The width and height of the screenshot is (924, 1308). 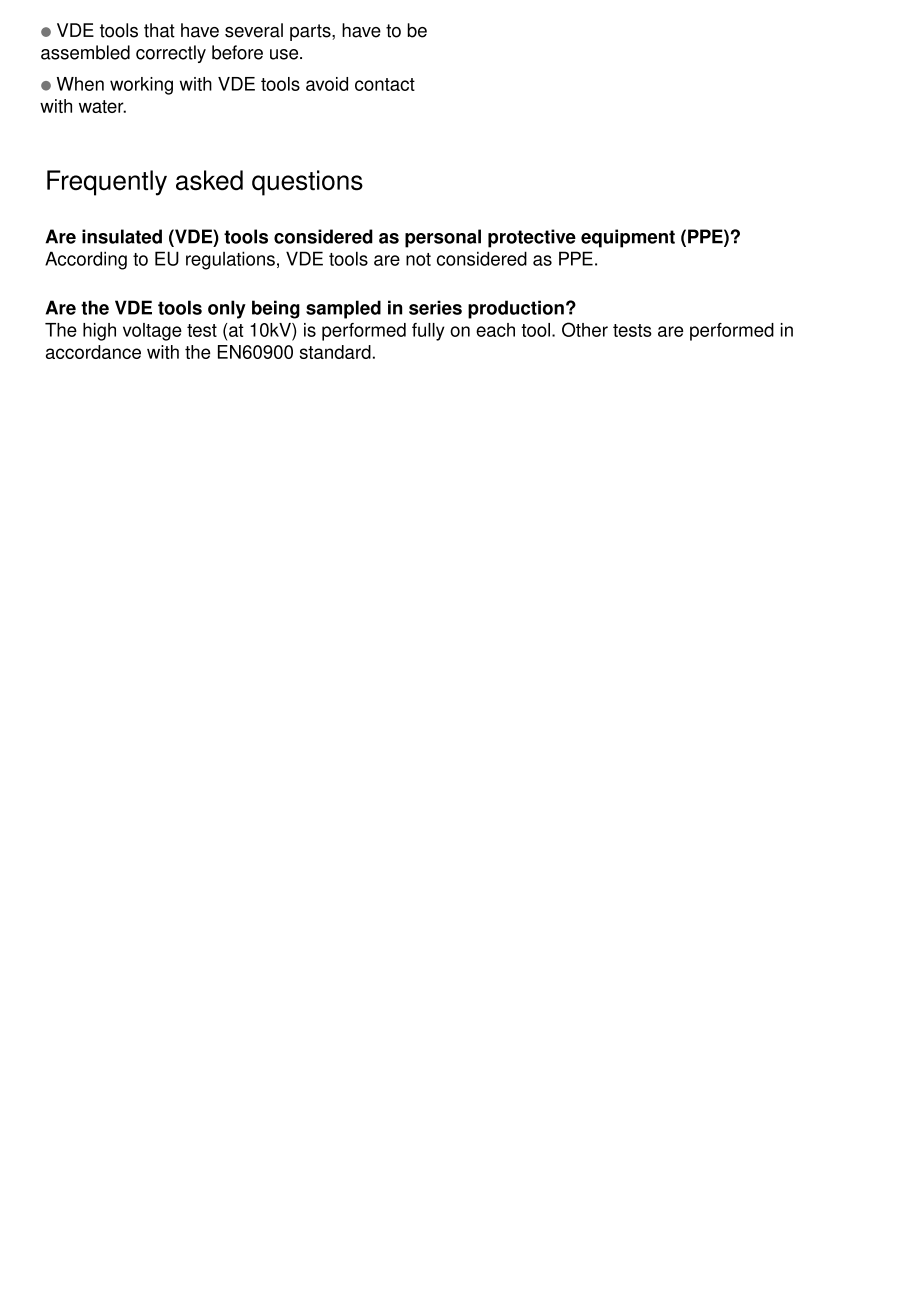 What do you see at coordinates (327, 84) in the screenshot?
I see `avoid` at bounding box center [327, 84].
